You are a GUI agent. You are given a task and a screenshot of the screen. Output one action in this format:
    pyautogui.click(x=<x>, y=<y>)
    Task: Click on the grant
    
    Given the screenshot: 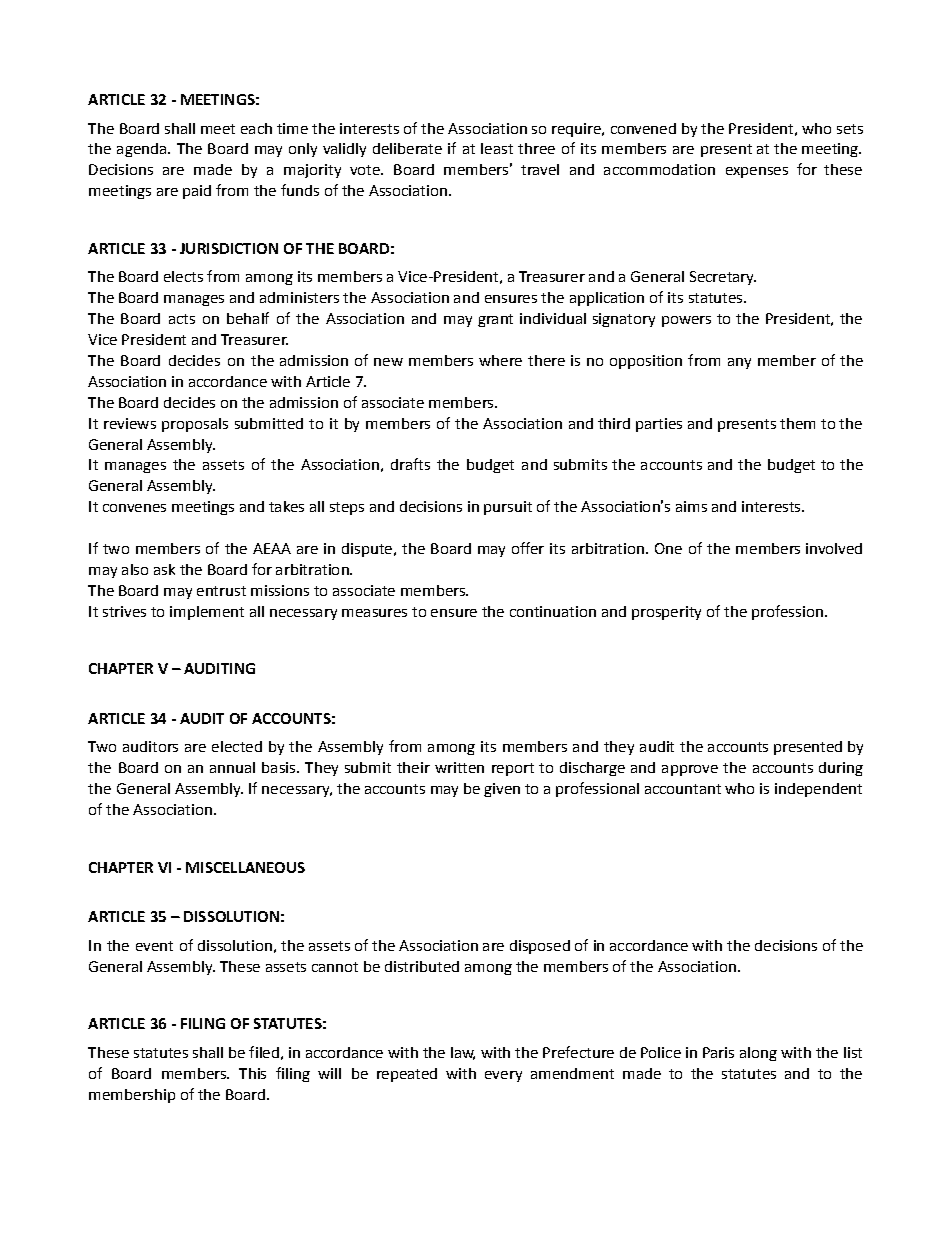 What is the action you would take?
    pyautogui.click(x=495, y=320)
